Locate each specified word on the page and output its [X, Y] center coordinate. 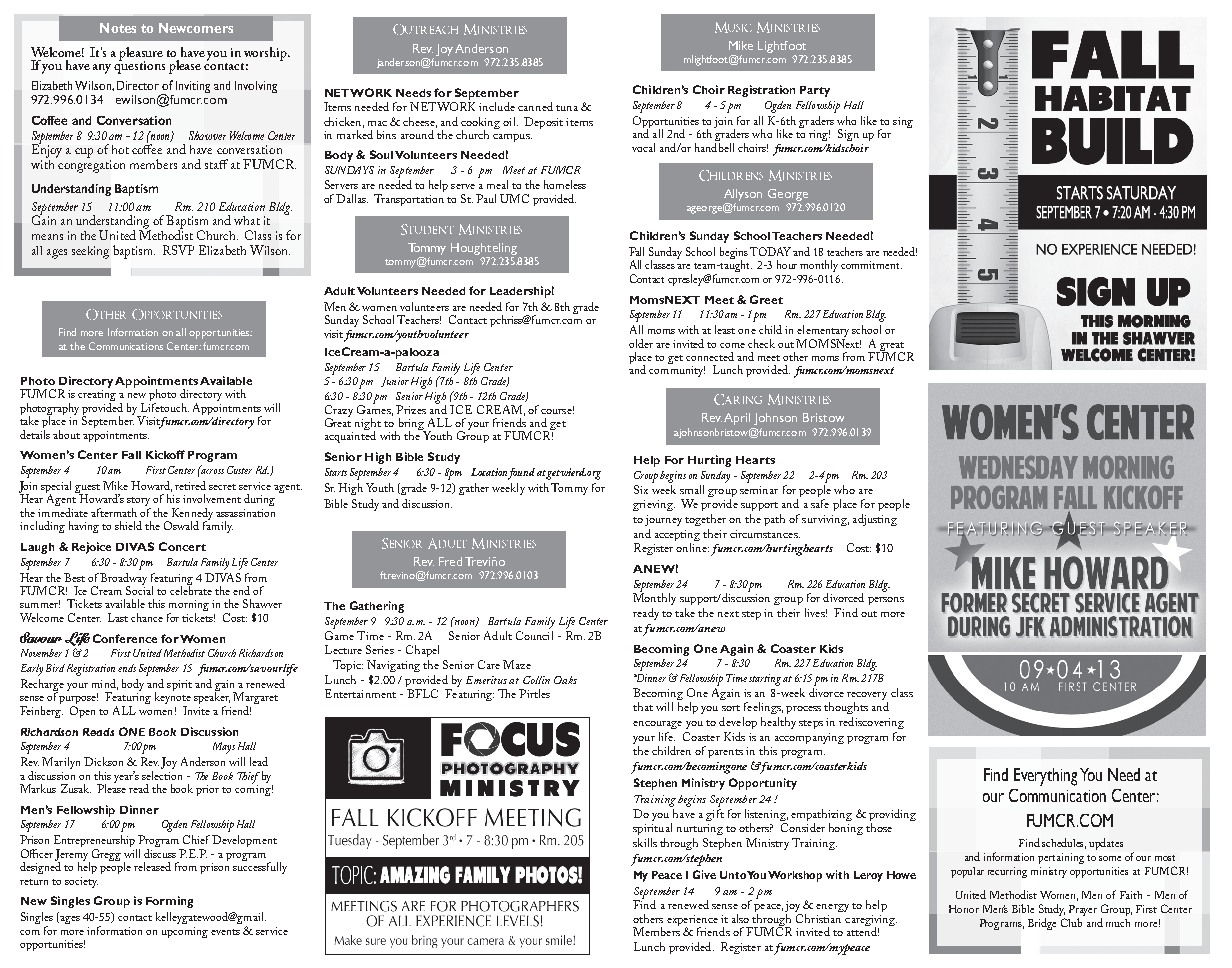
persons [886, 601]
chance [147, 617]
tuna [567, 108]
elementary [822, 332]
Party [815, 91]
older [641, 343]
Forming [169, 902]
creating [97, 397]
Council [534, 634]
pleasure [141, 55]
